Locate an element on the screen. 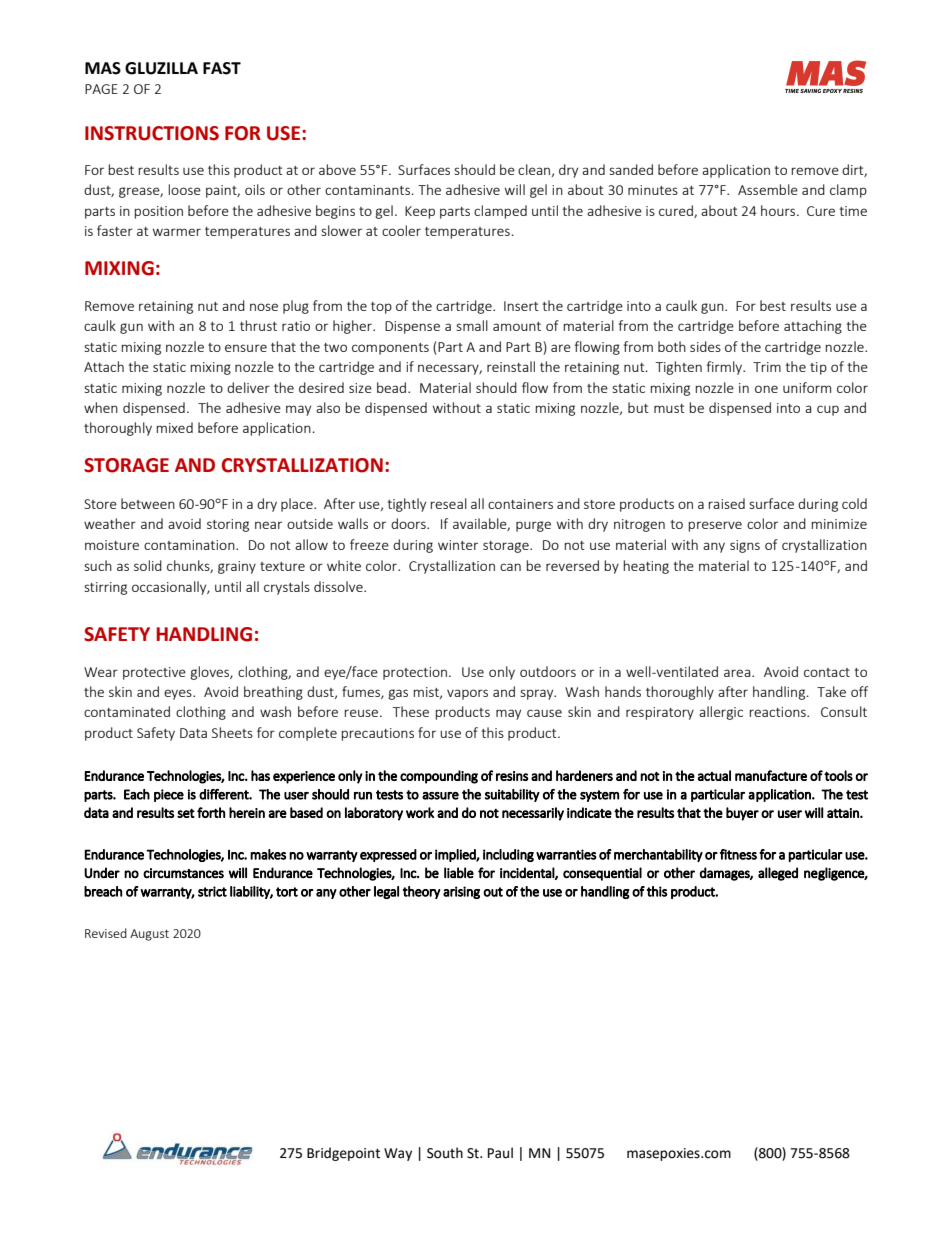 Image resolution: width=952 pixels, height=1233 pixels. Assemble is located at coordinates (768, 189).
